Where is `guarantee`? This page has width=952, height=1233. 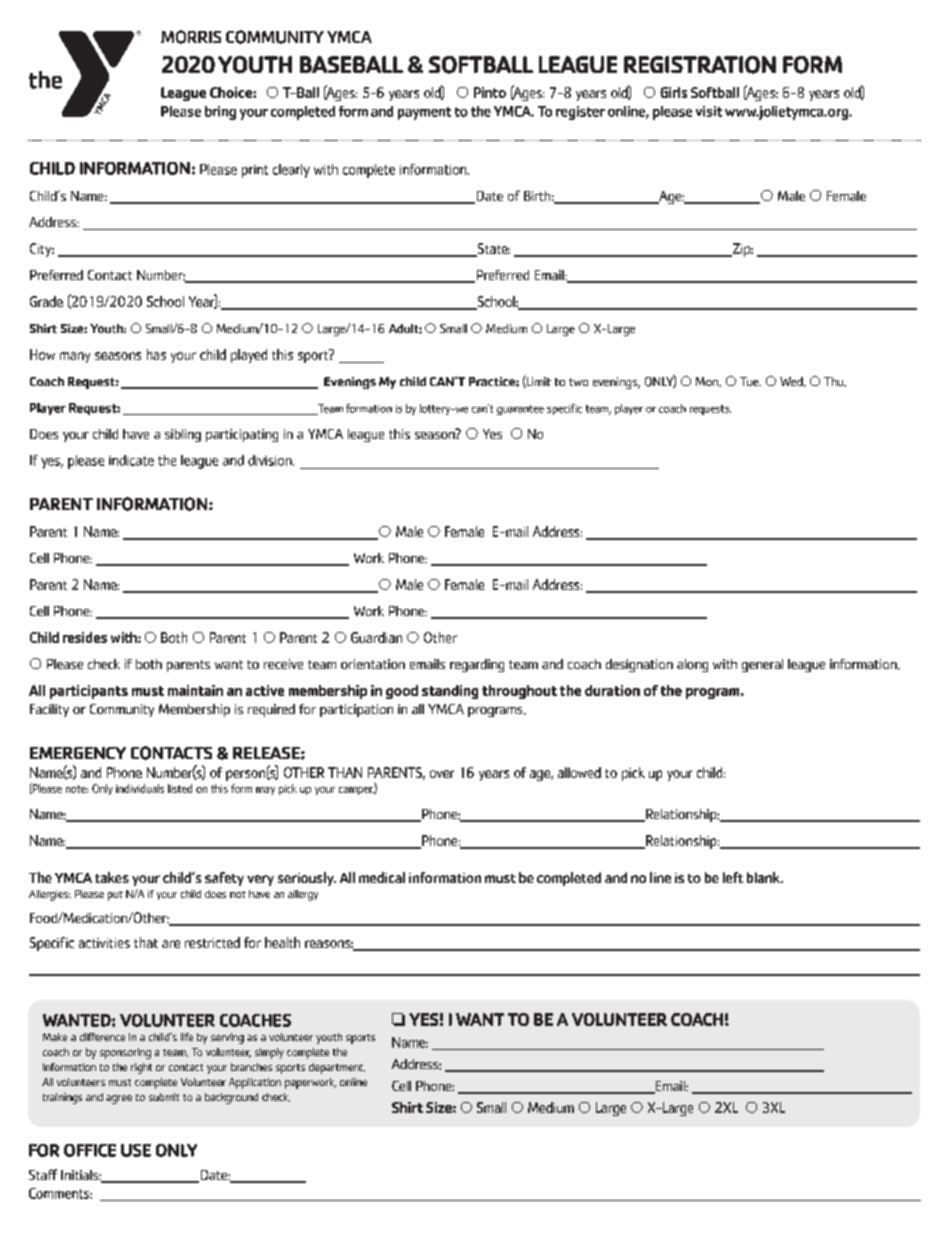
guarantee is located at coordinates (520, 410).
